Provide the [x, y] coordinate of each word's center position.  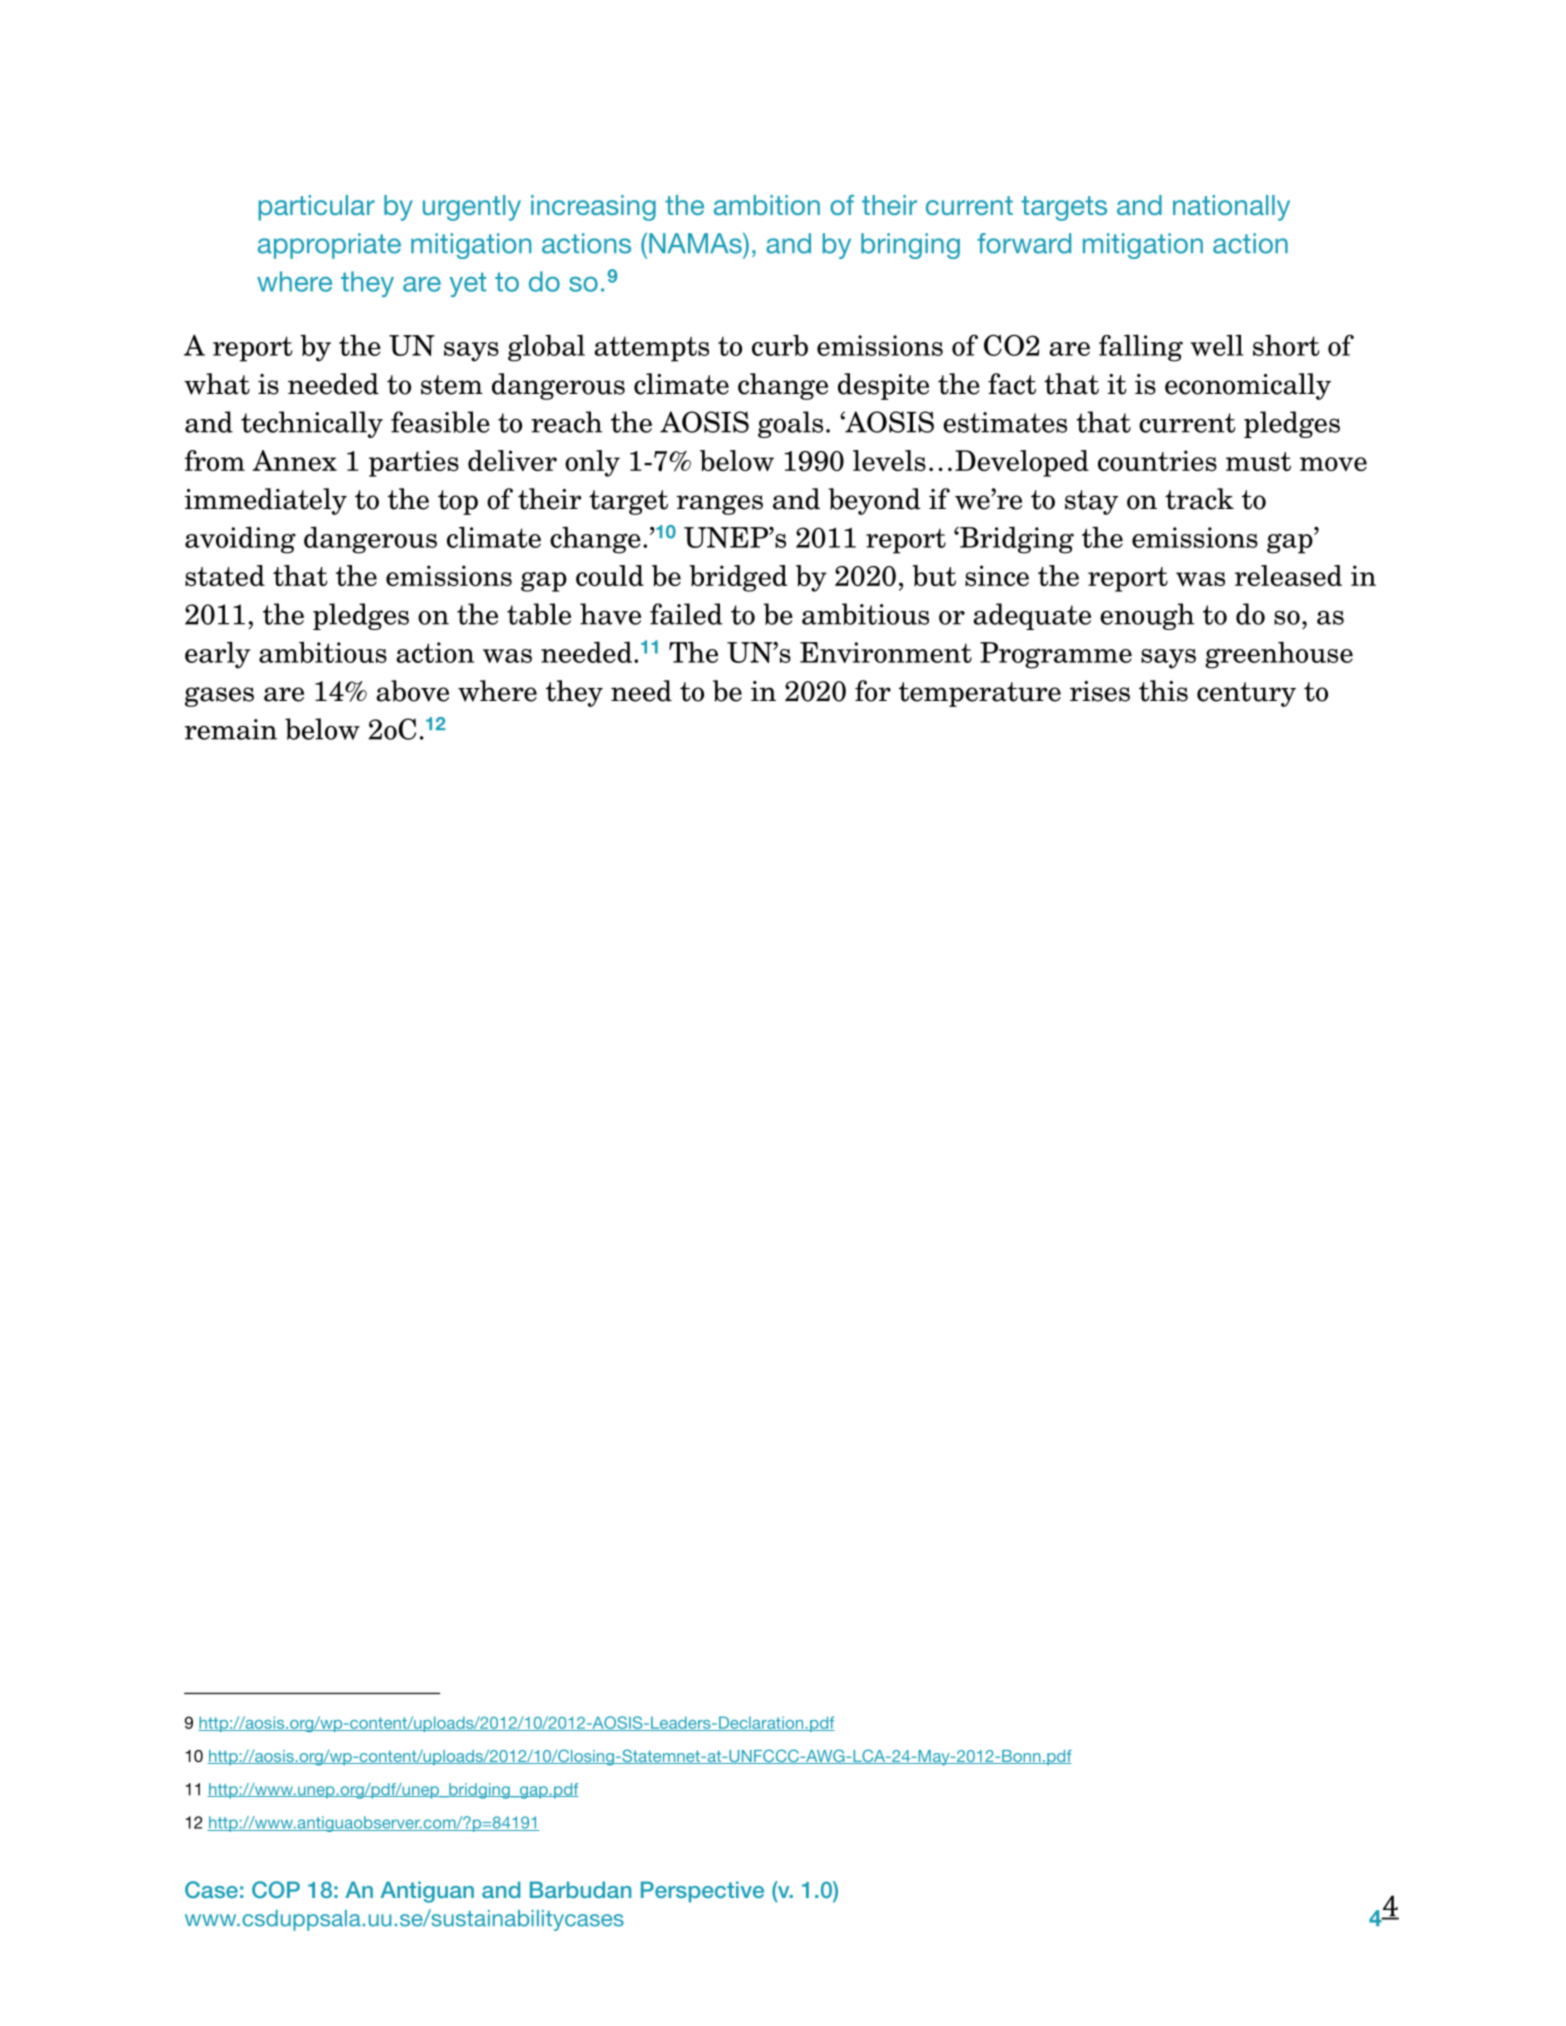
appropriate [329, 246]
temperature [980, 694]
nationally [1231, 208]
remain [231, 729]
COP [276, 1890]
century [1246, 694]
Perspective [702, 1892]
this [1163, 691]
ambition [767, 205]
